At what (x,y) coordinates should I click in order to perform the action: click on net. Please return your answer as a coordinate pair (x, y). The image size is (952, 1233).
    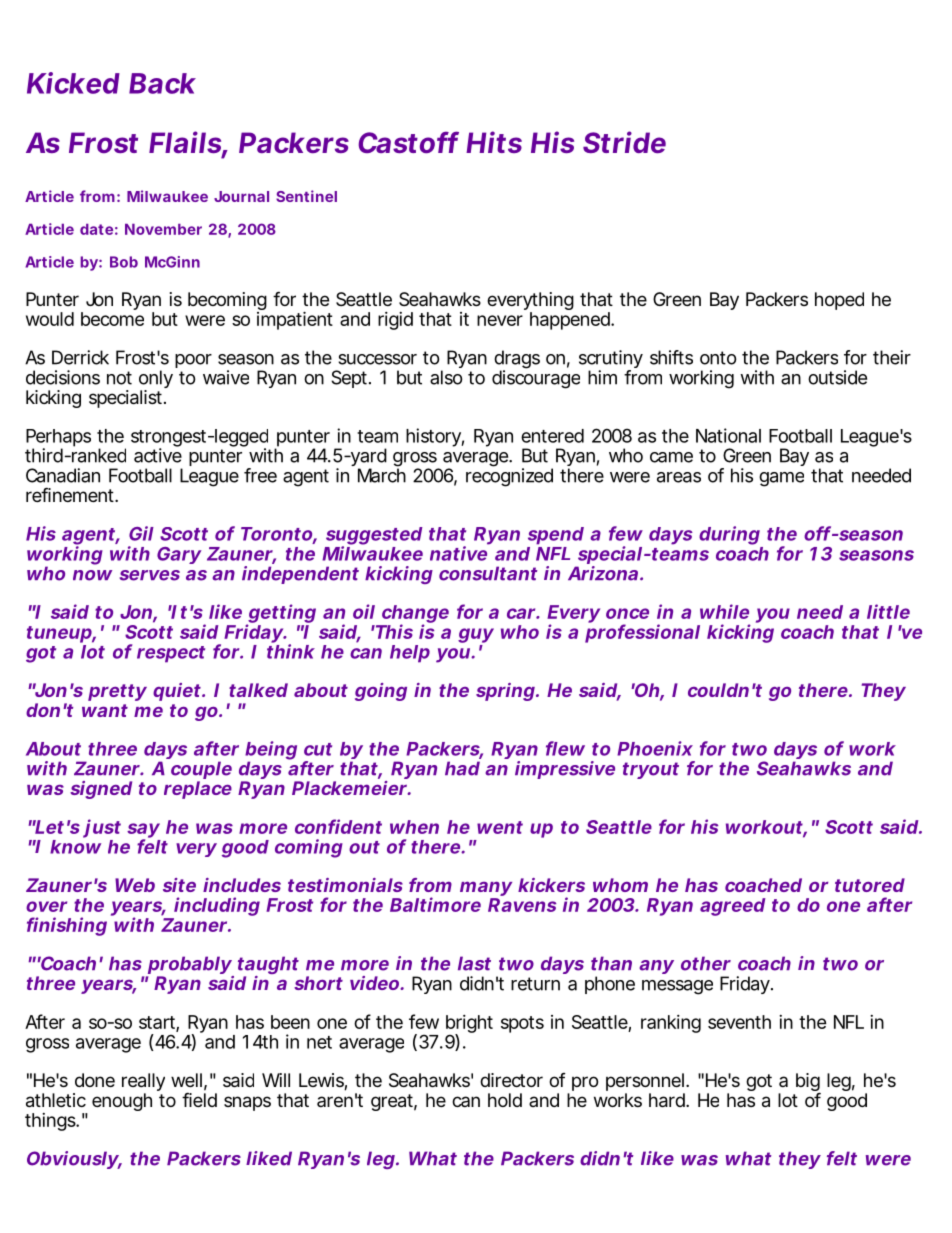
    Looking at the image, I should click on (319, 1042).
